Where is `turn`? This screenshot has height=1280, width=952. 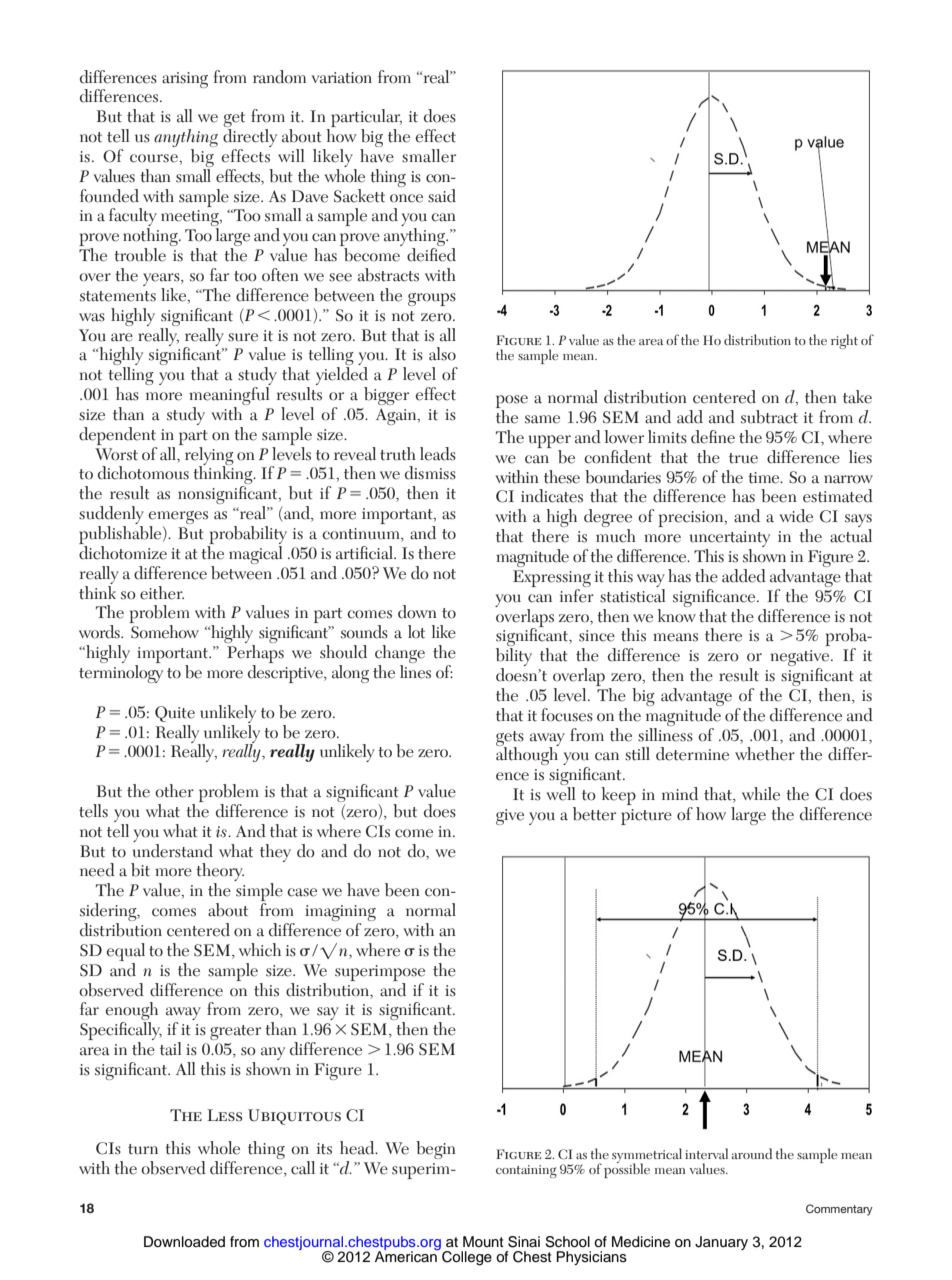 turn is located at coordinates (143, 1149).
